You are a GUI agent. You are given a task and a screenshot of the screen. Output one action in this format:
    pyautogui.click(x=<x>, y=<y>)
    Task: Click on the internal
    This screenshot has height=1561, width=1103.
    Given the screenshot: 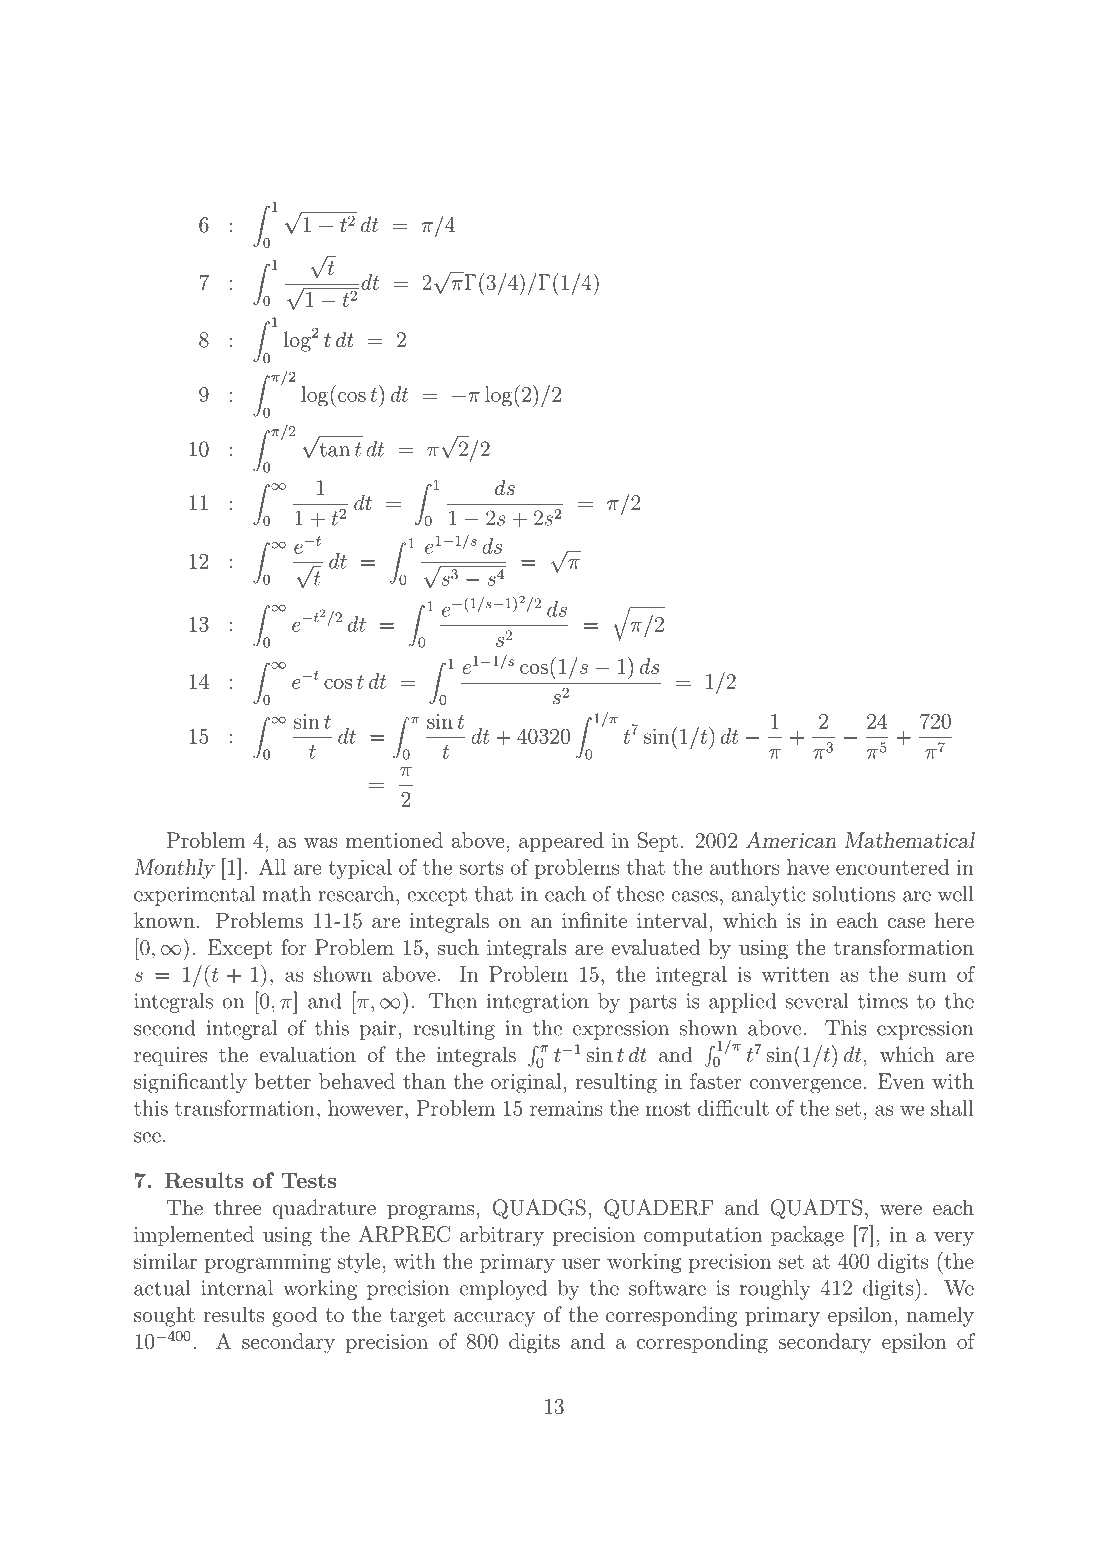 What is the action you would take?
    pyautogui.click(x=237, y=1288)
